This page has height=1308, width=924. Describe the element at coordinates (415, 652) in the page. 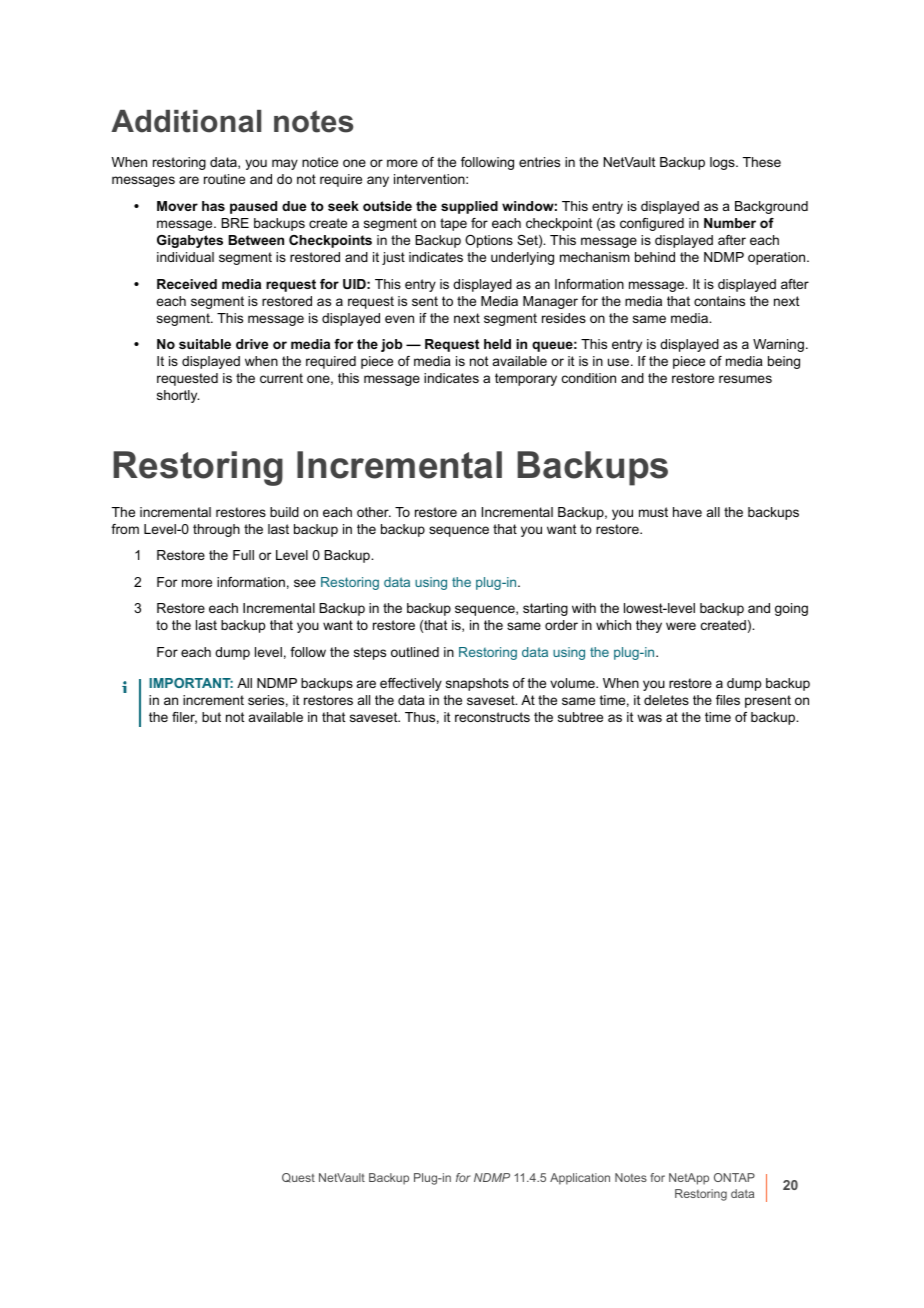

I see `outlined` at that location.
